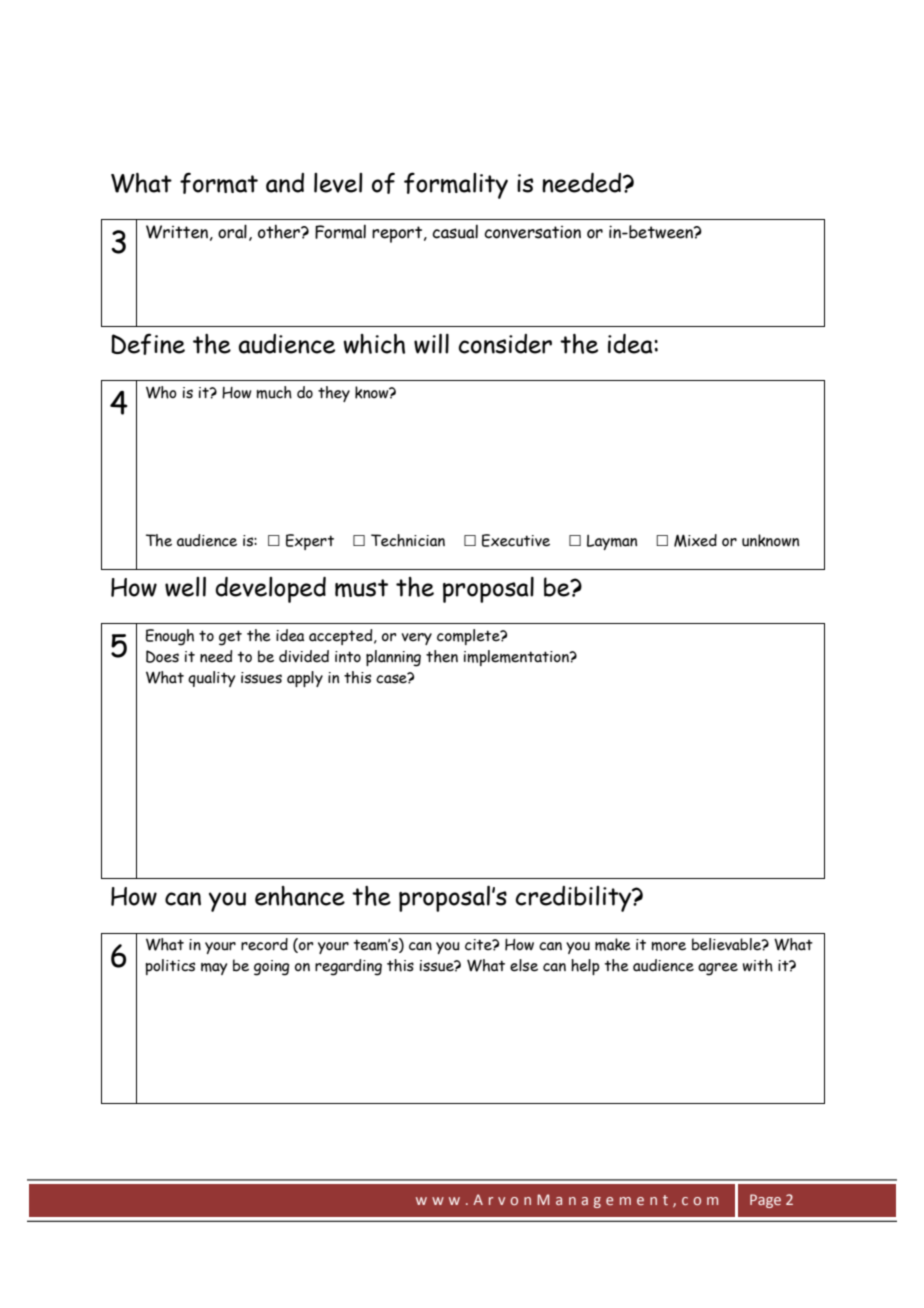 This screenshot has height=1308, width=924. Describe the element at coordinates (185, 587) in the screenshot. I see `well` at that location.
